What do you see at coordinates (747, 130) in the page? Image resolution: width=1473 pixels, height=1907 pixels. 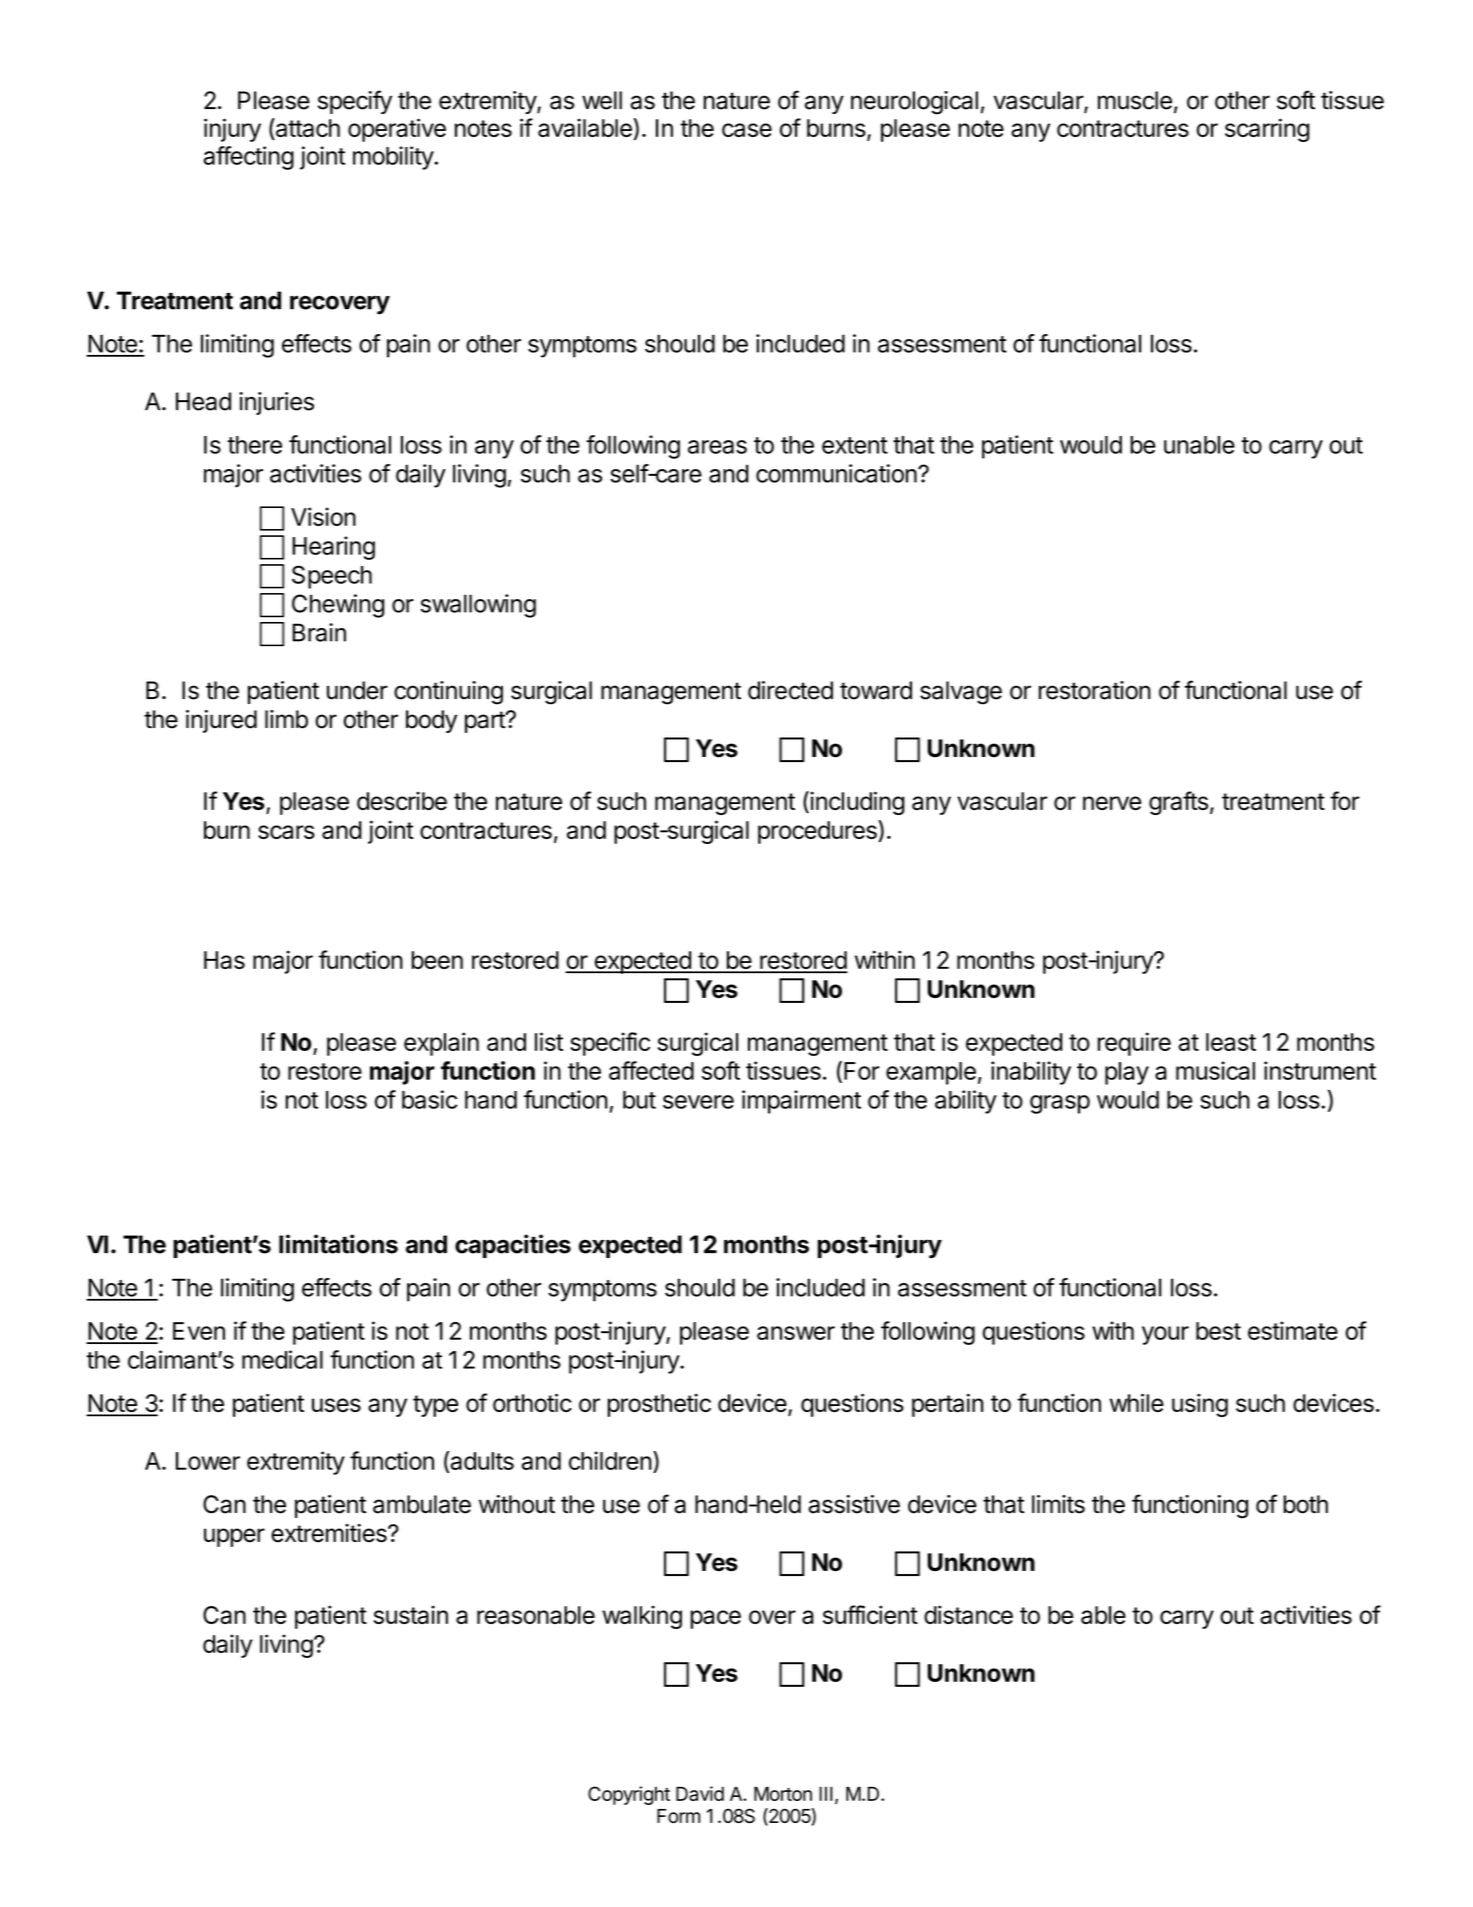 I see `case` at bounding box center [747, 130].
